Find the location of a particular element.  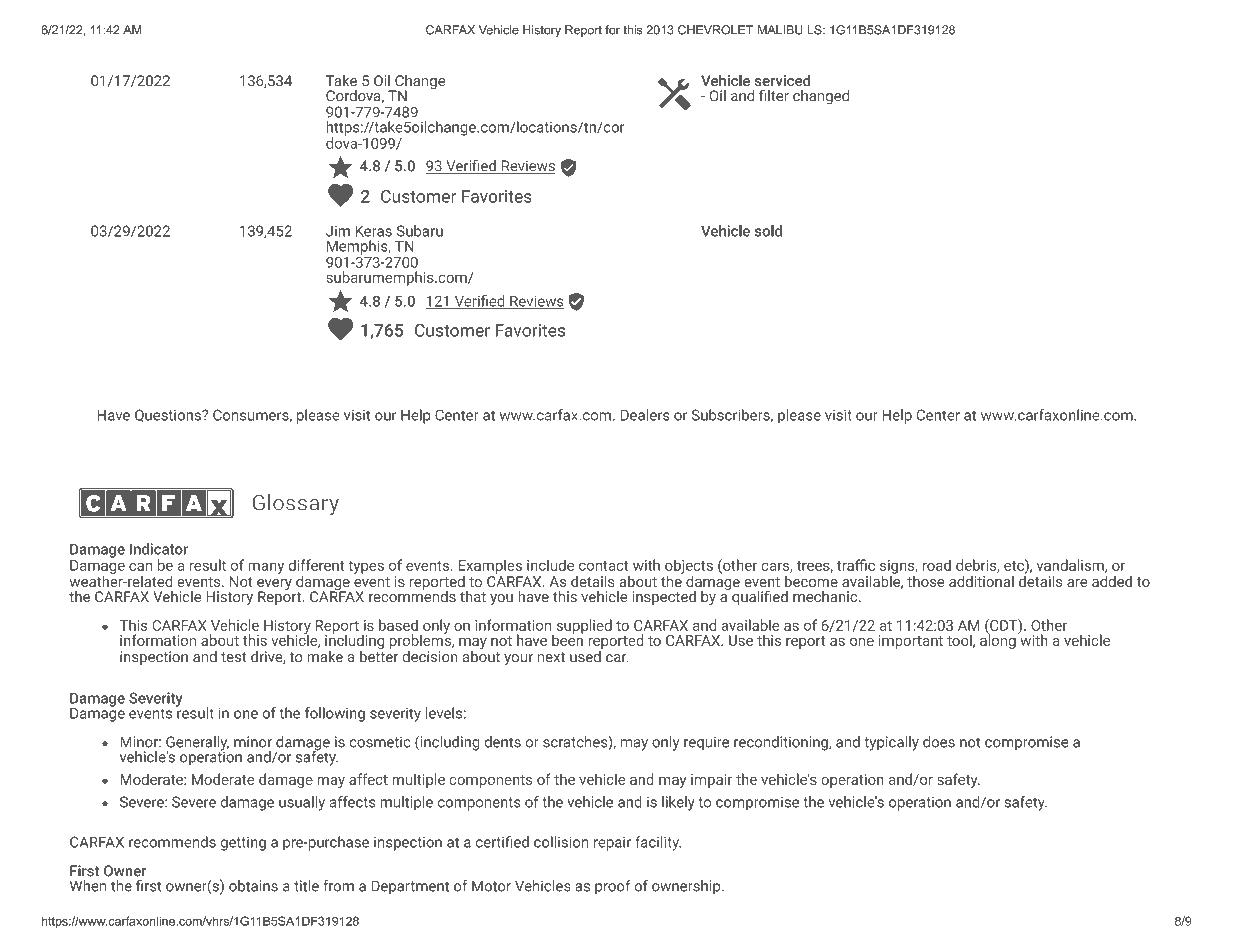

CHEVROLET is located at coordinates (715, 30).
